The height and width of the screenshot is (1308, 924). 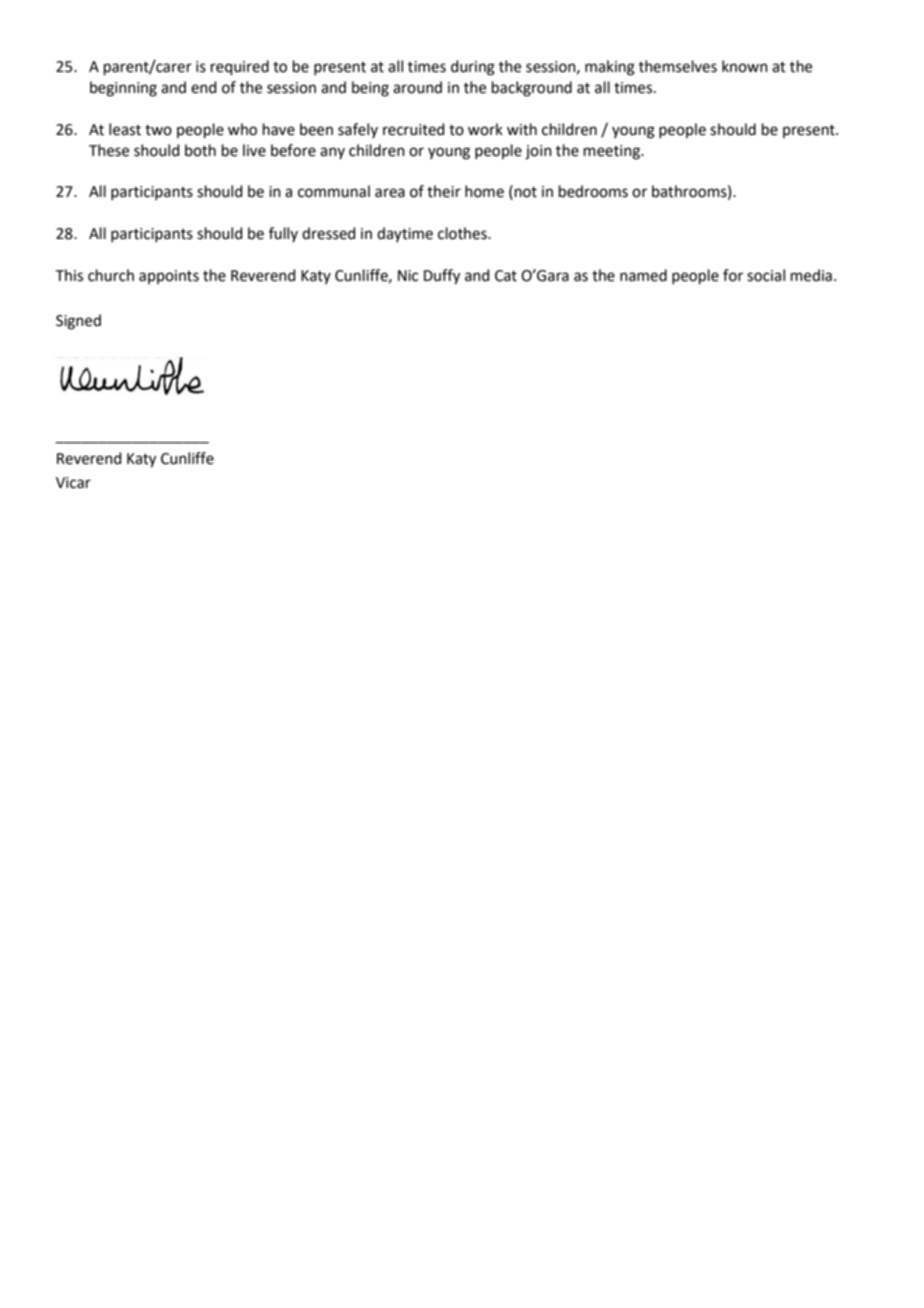 What do you see at coordinates (643, 275) in the screenshot?
I see `named` at bounding box center [643, 275].
